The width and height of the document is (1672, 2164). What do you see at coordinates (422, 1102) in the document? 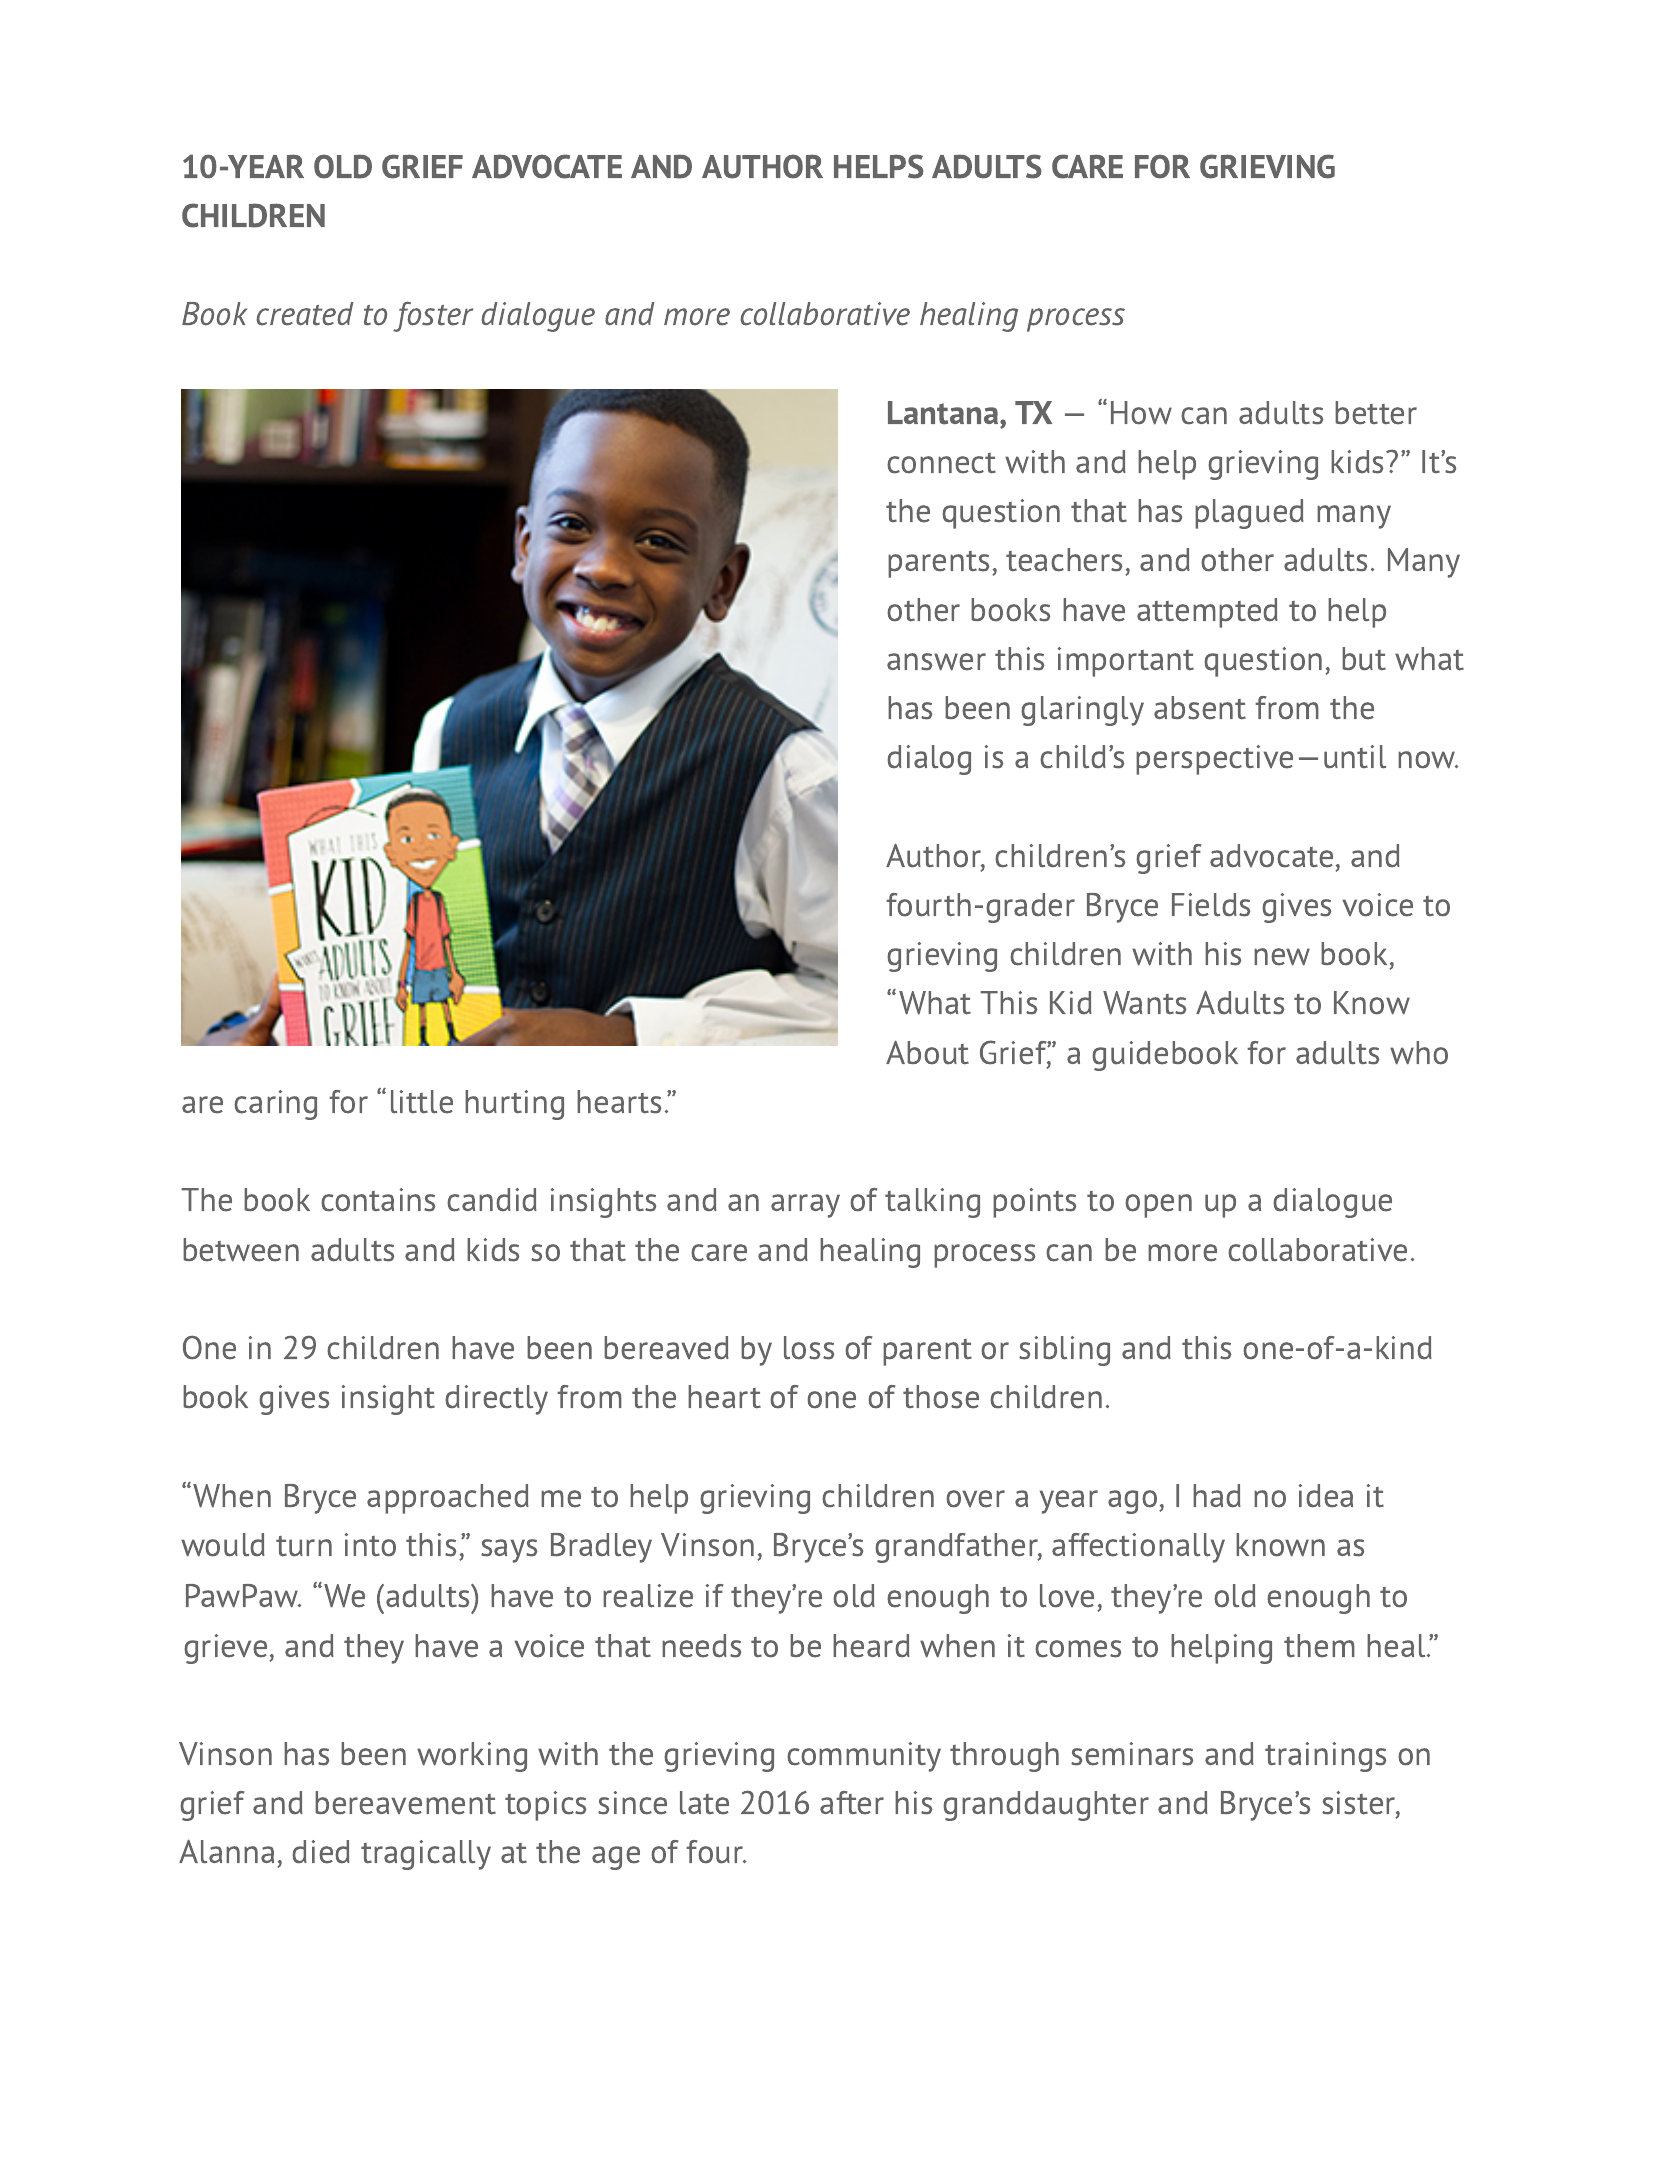
I see `little` at bounding box center [422, 1102].
